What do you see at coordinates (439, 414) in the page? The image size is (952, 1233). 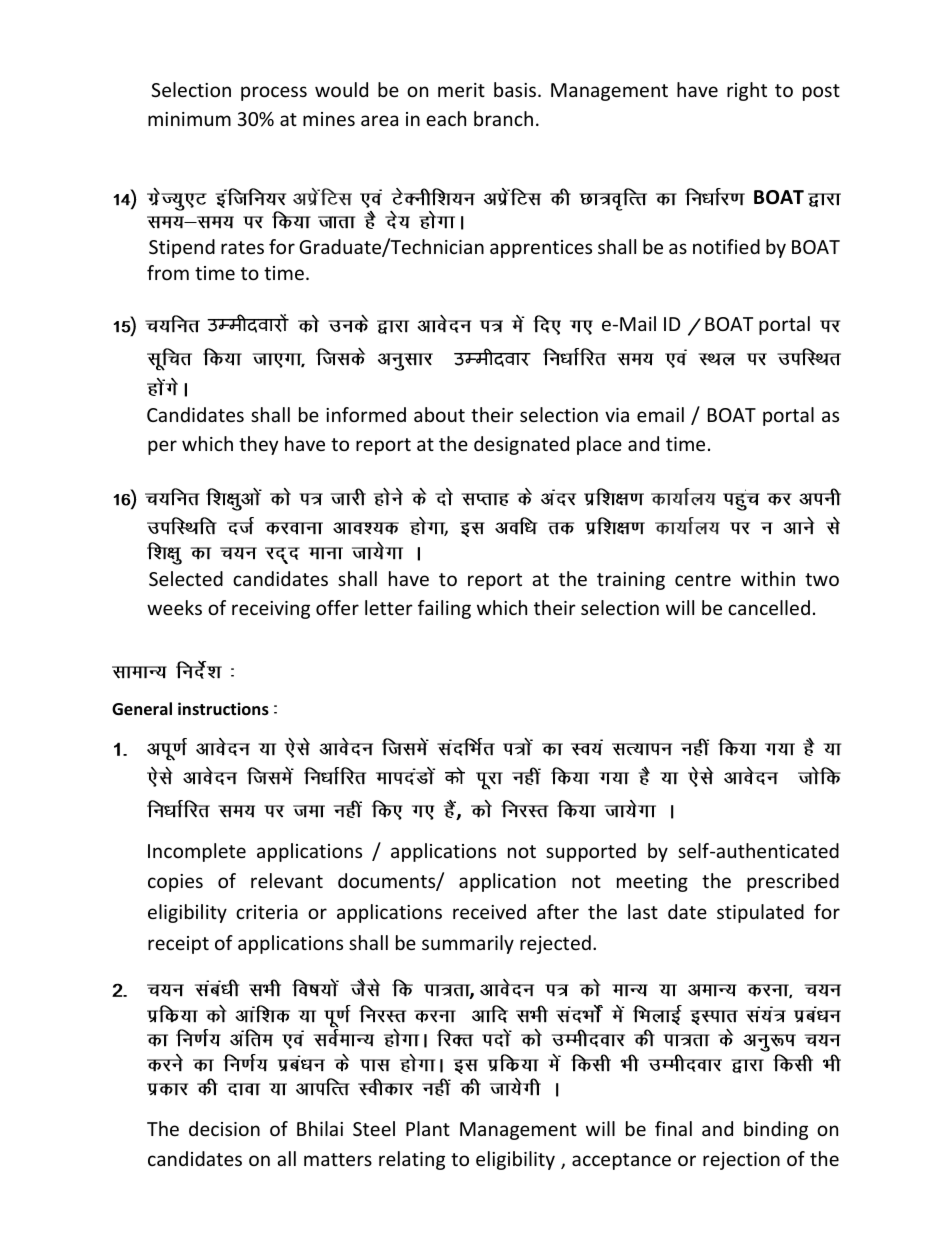 I see `about` at bounding box center [439, 414].
